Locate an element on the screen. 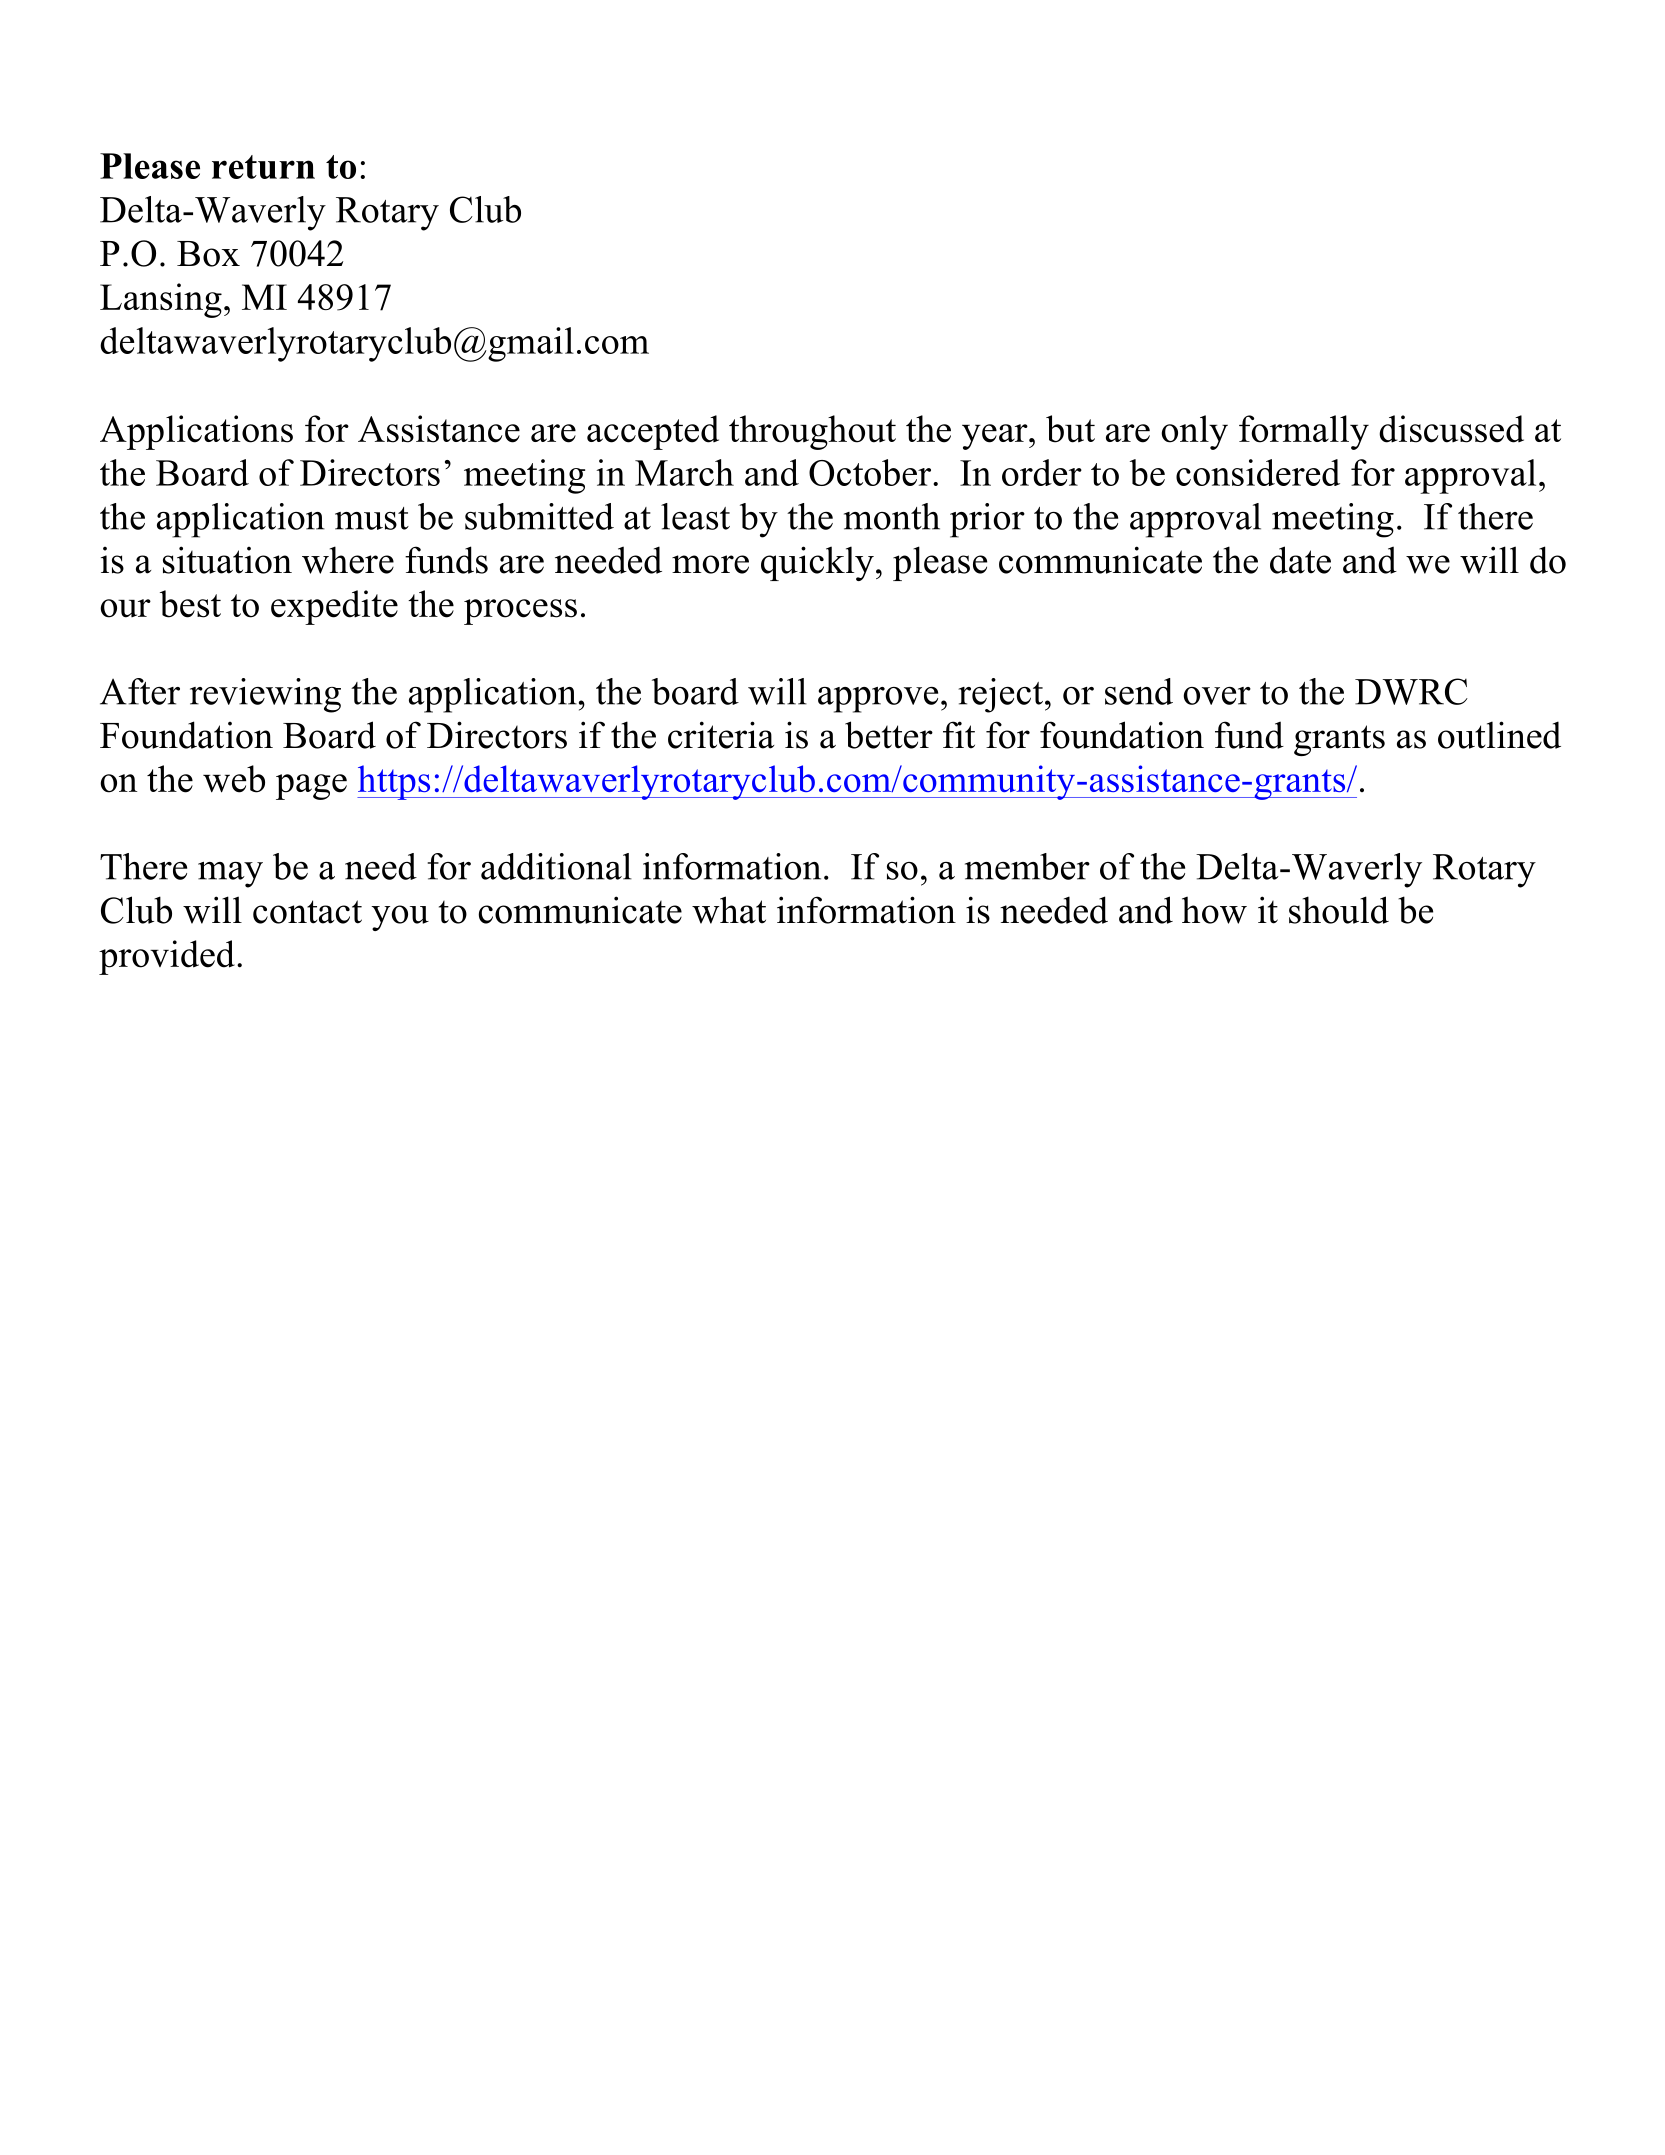  where is located at coordinates (348, 560).
